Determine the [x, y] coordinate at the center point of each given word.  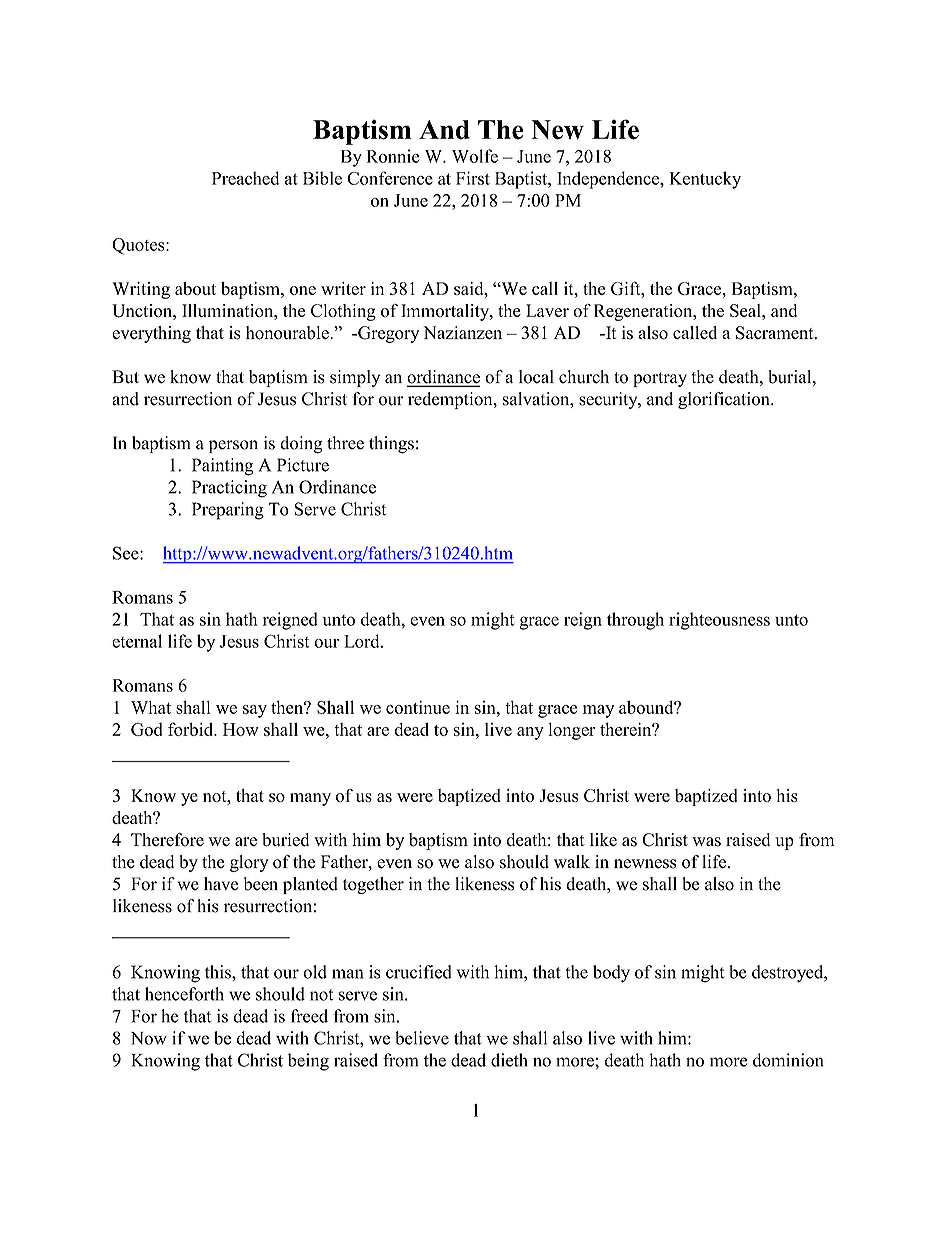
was [706, 842]
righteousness [719, 621]
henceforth [184, 994]
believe [422, 1038]
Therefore [167, 840]
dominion [788, 1060]
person [233, 446]
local [536, 377]
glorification [725, 400]
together [373, 885]
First [473, 178]
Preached [245, 178]
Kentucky [705, 180]
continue [418, 707]
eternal [137, 641]
